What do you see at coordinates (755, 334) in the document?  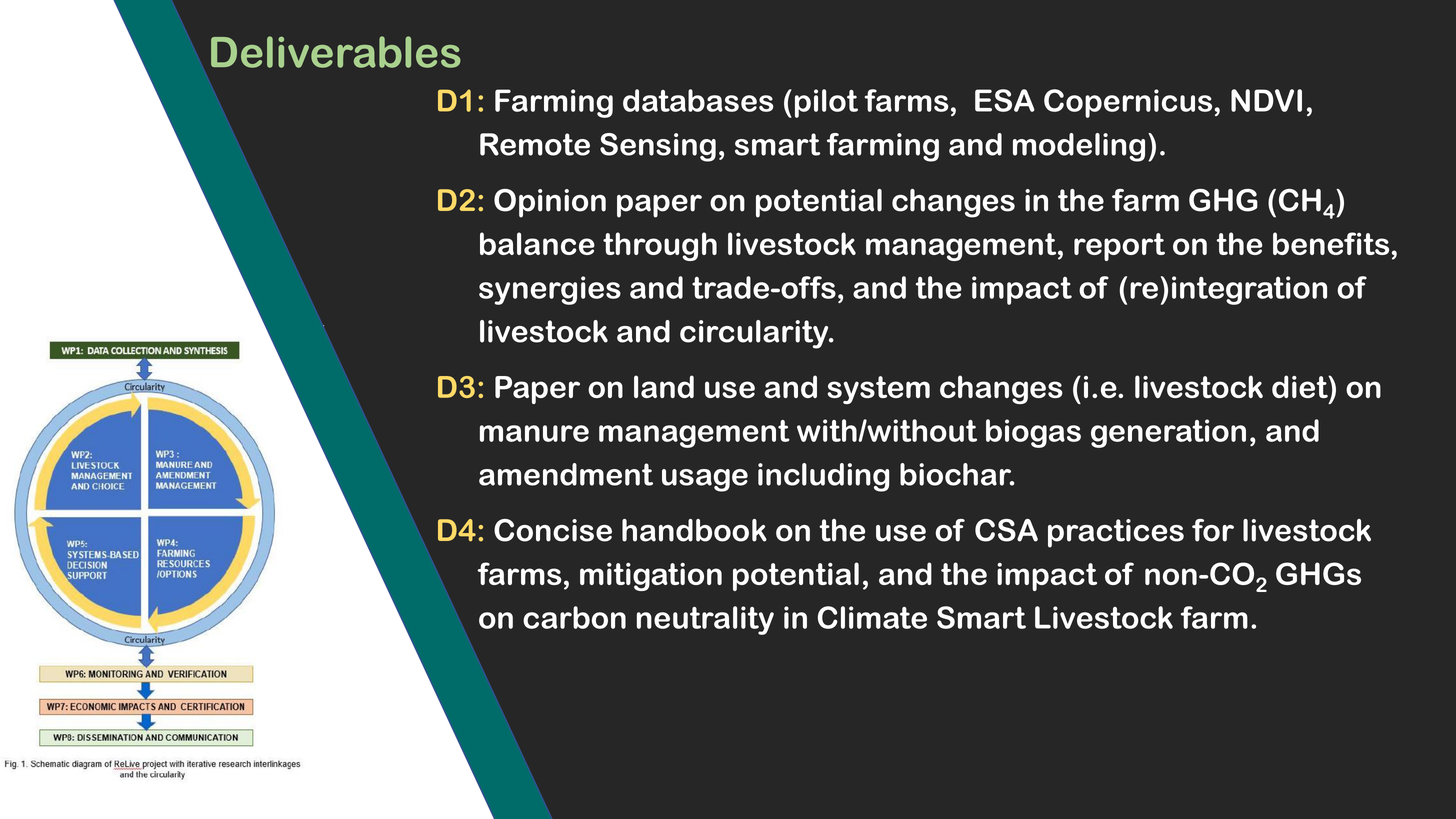 I see `circularity` at bounding box center [755, 334].
